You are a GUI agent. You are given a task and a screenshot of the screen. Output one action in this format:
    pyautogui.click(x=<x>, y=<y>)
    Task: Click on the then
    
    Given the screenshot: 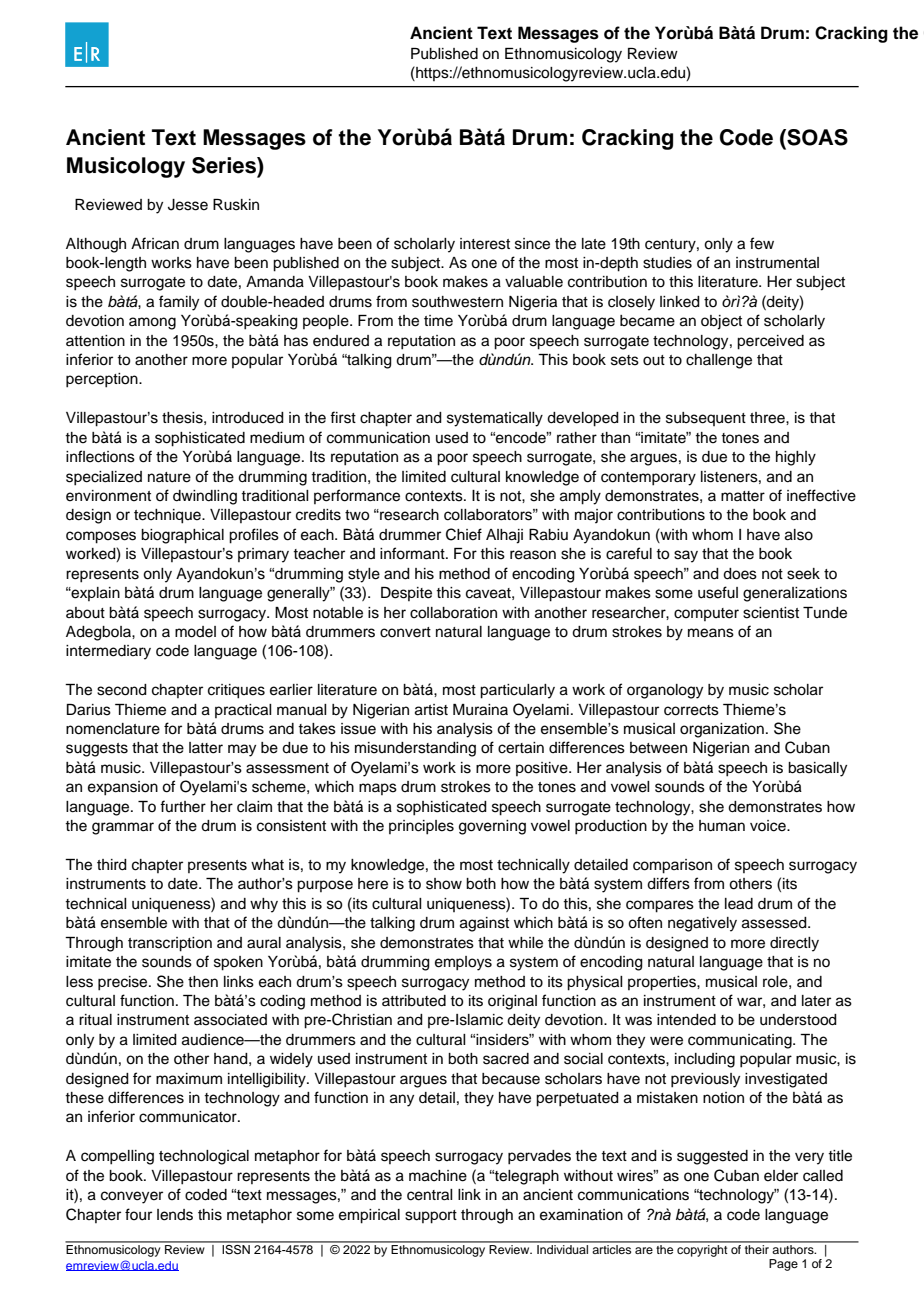 What is the action you would take?
    pyautogui.click(x=203, y=982)
